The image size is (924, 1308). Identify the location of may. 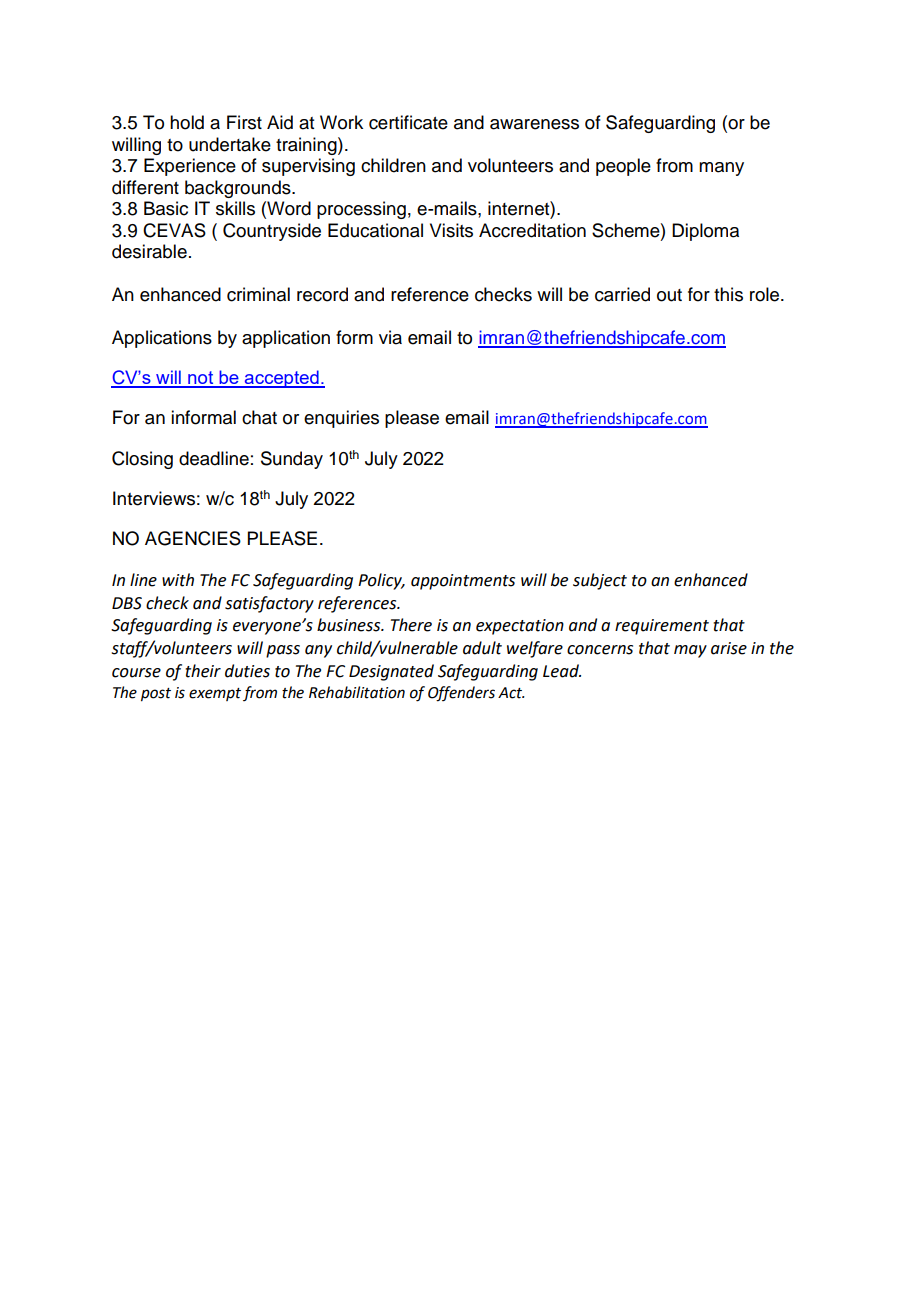
(690, 651).
